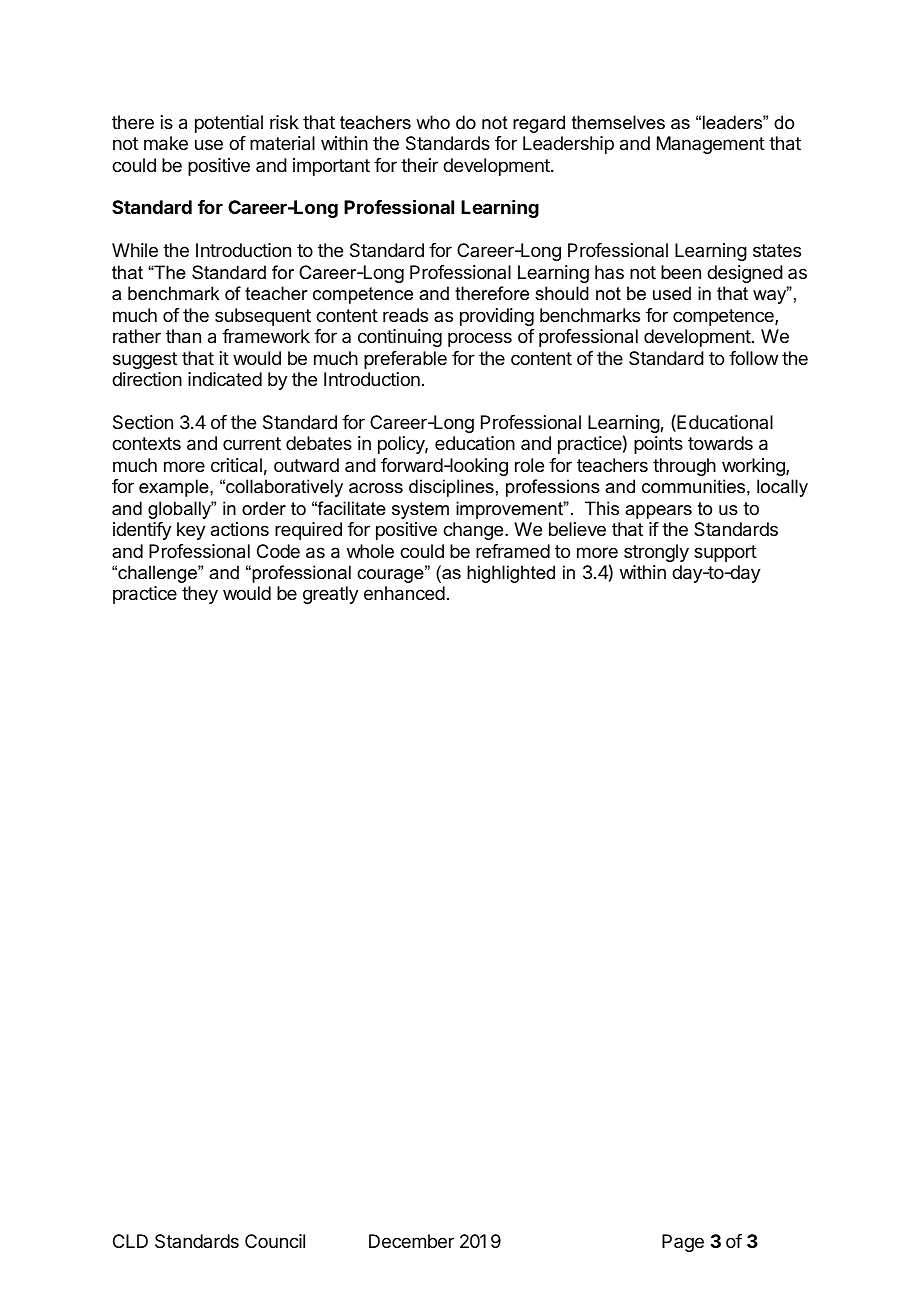  I want to click on they, so click(200, 595).
